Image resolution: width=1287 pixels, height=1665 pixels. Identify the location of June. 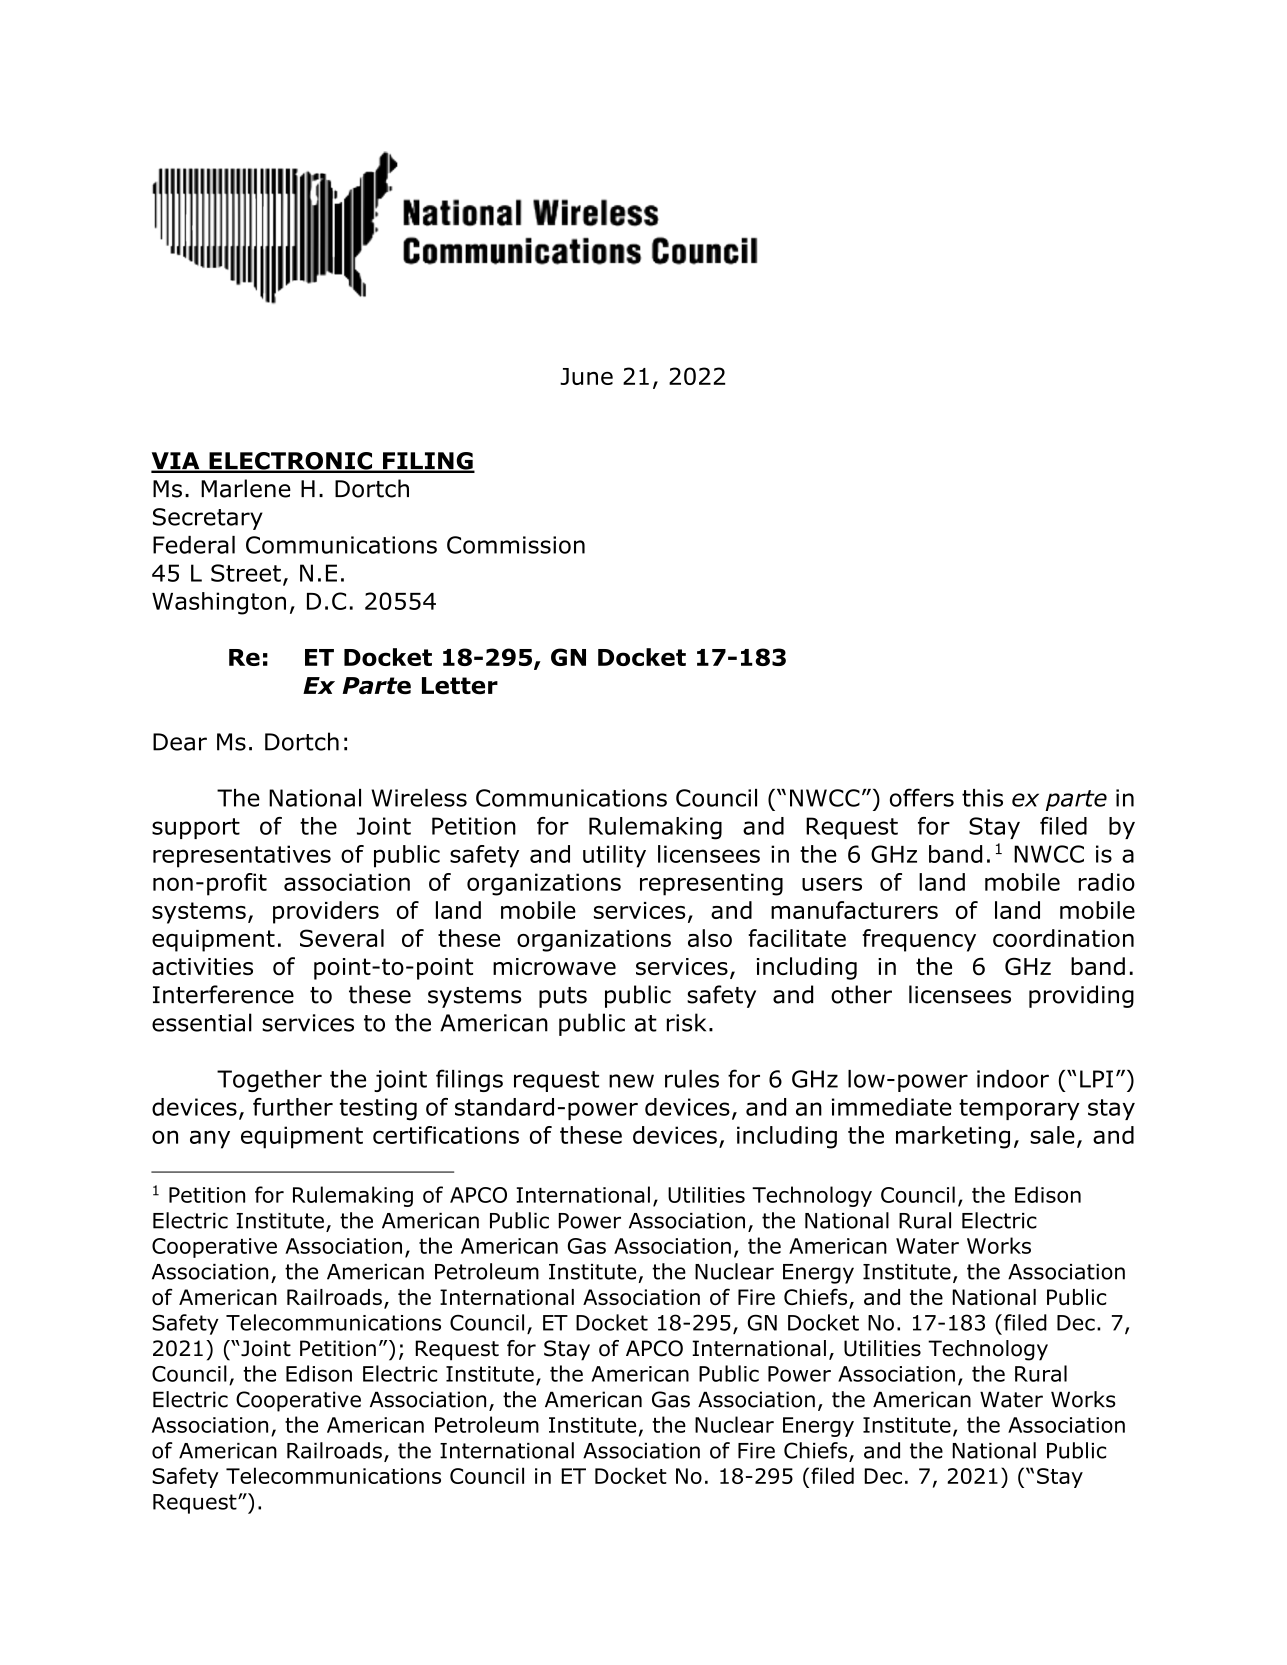
(586, 376).
